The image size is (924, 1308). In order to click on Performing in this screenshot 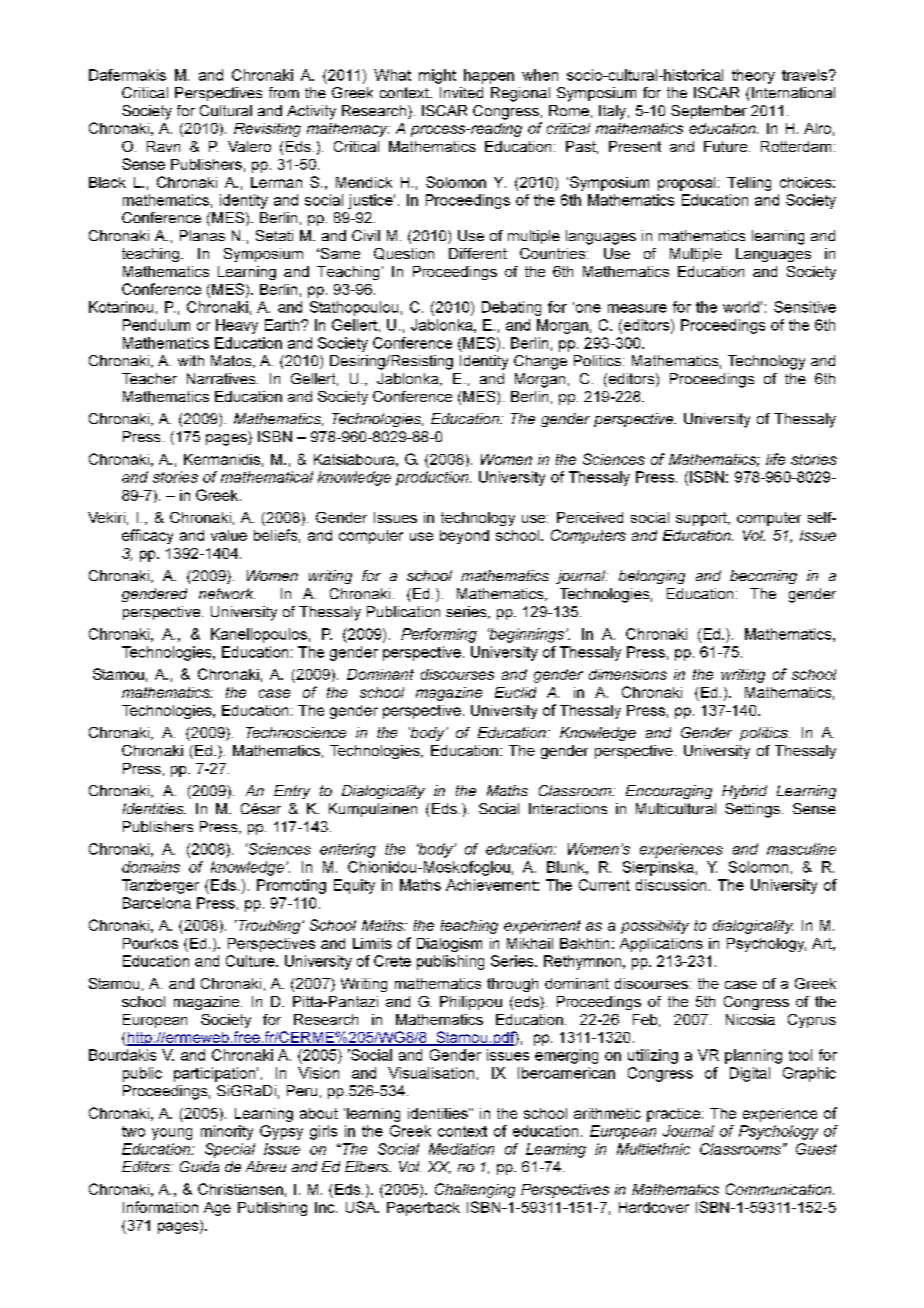, I will do `click(439, 635)`.
